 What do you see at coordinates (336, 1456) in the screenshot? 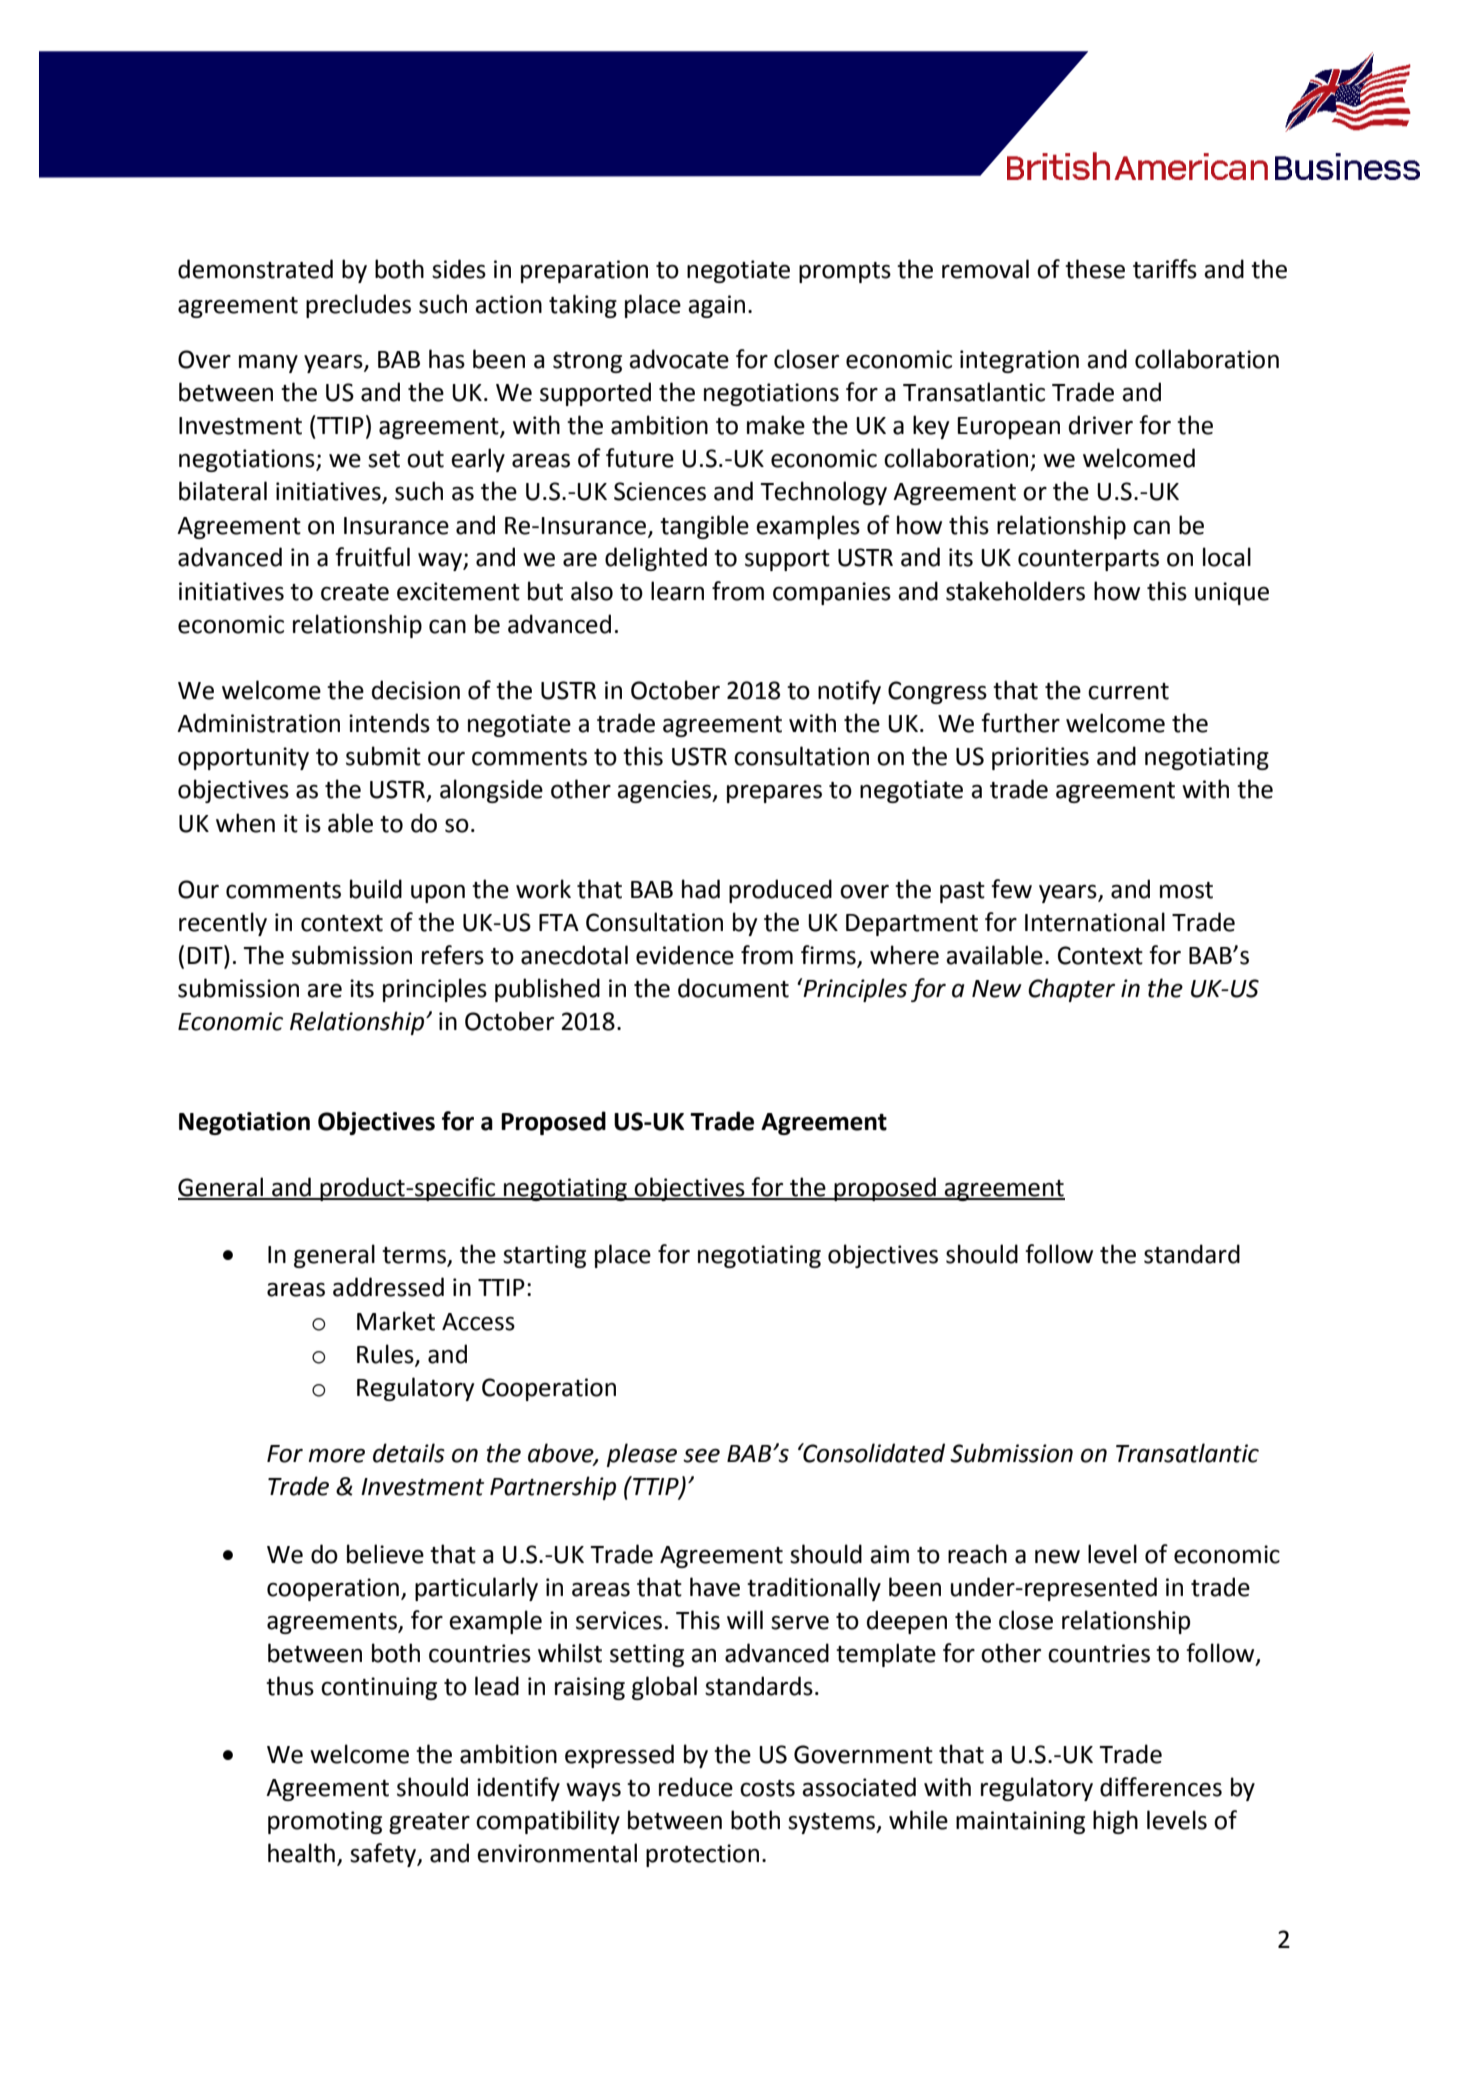
I see `more` at bounding box center [336, 1456].
